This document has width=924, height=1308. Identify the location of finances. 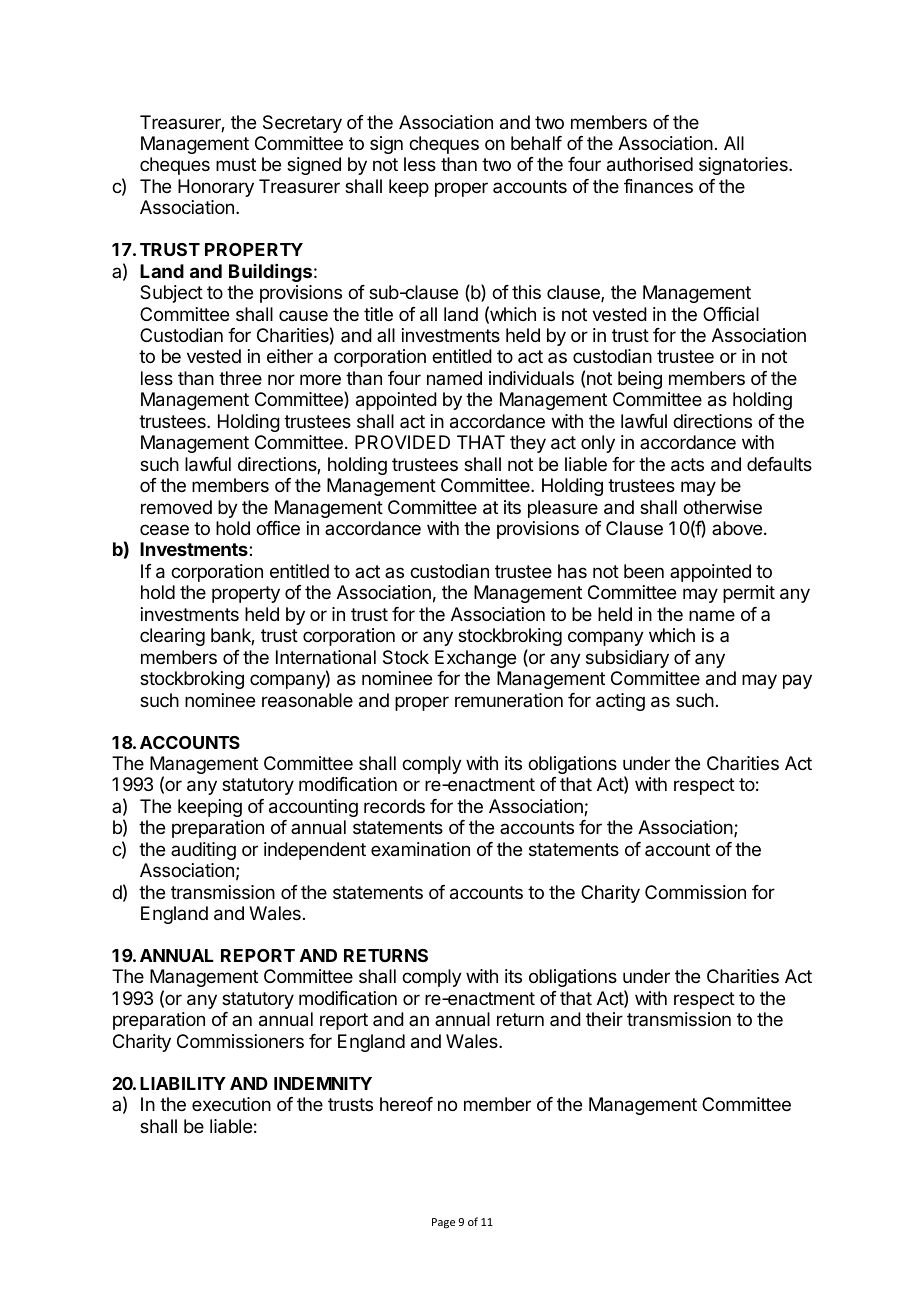
(658, 186).
